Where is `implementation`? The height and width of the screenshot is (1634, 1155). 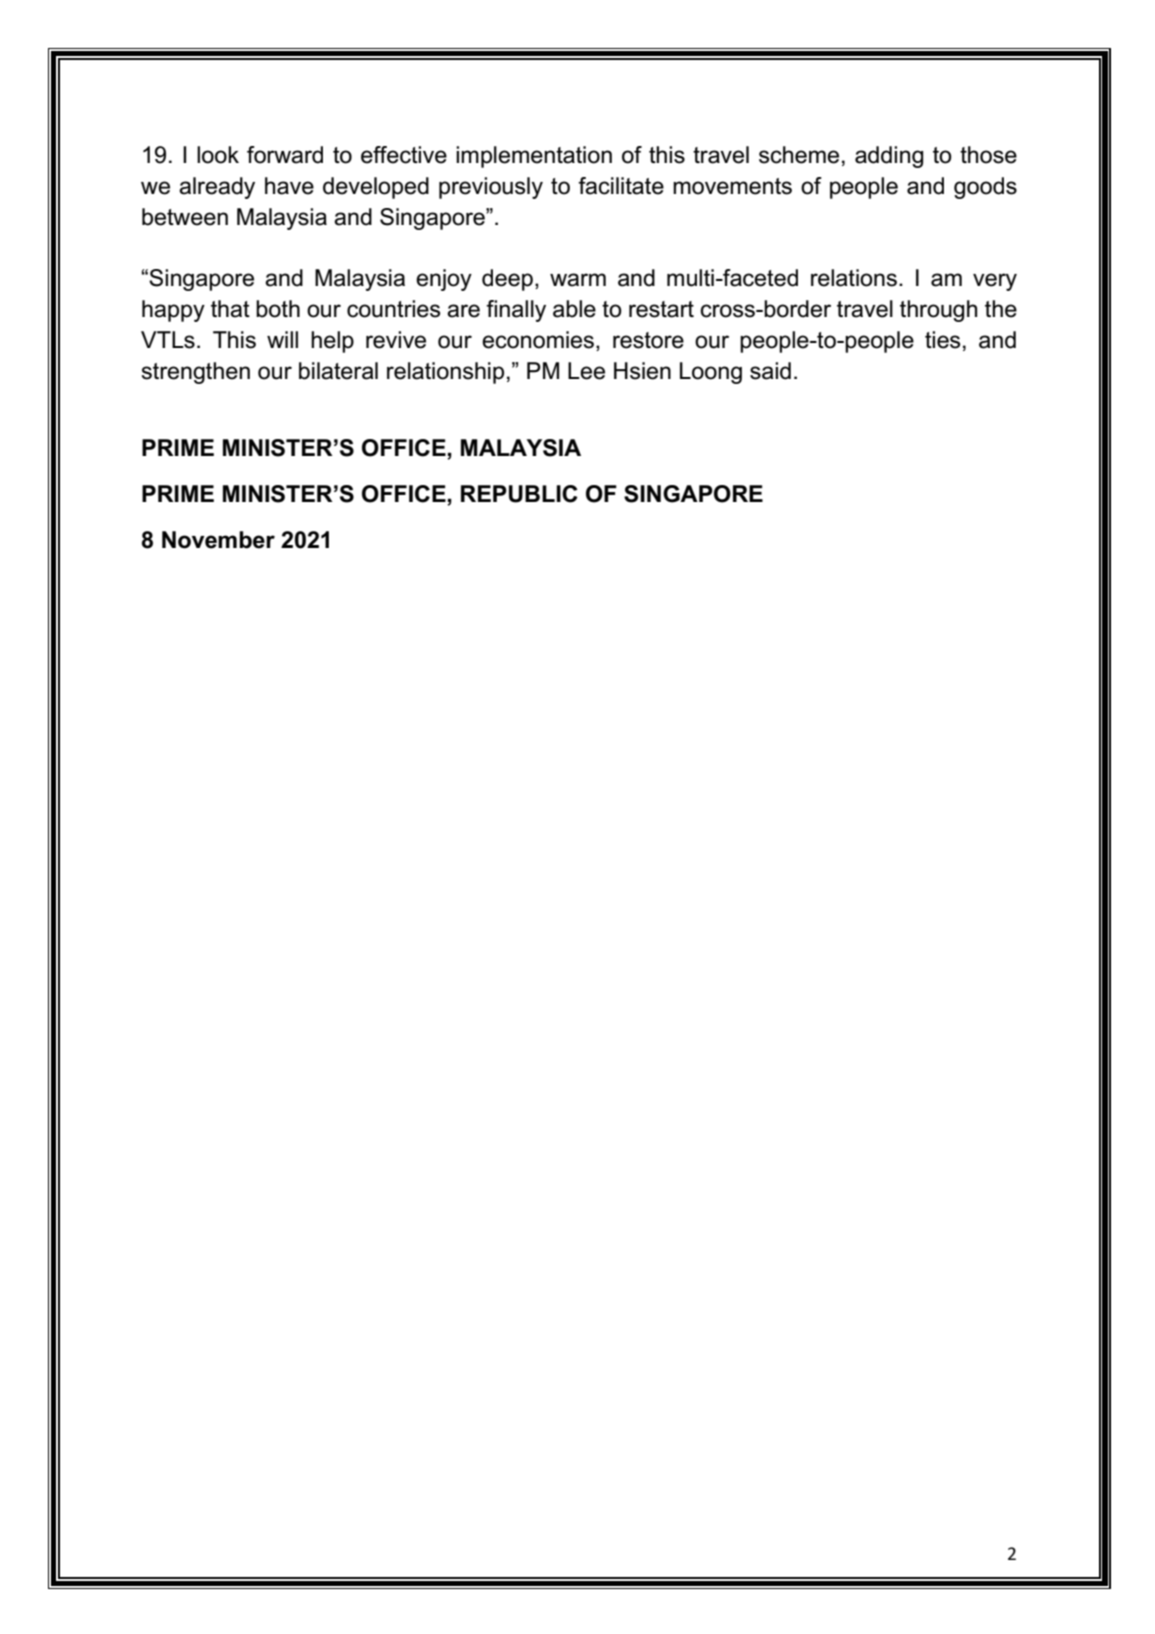 implementation is located at coordinates (534, 157).
